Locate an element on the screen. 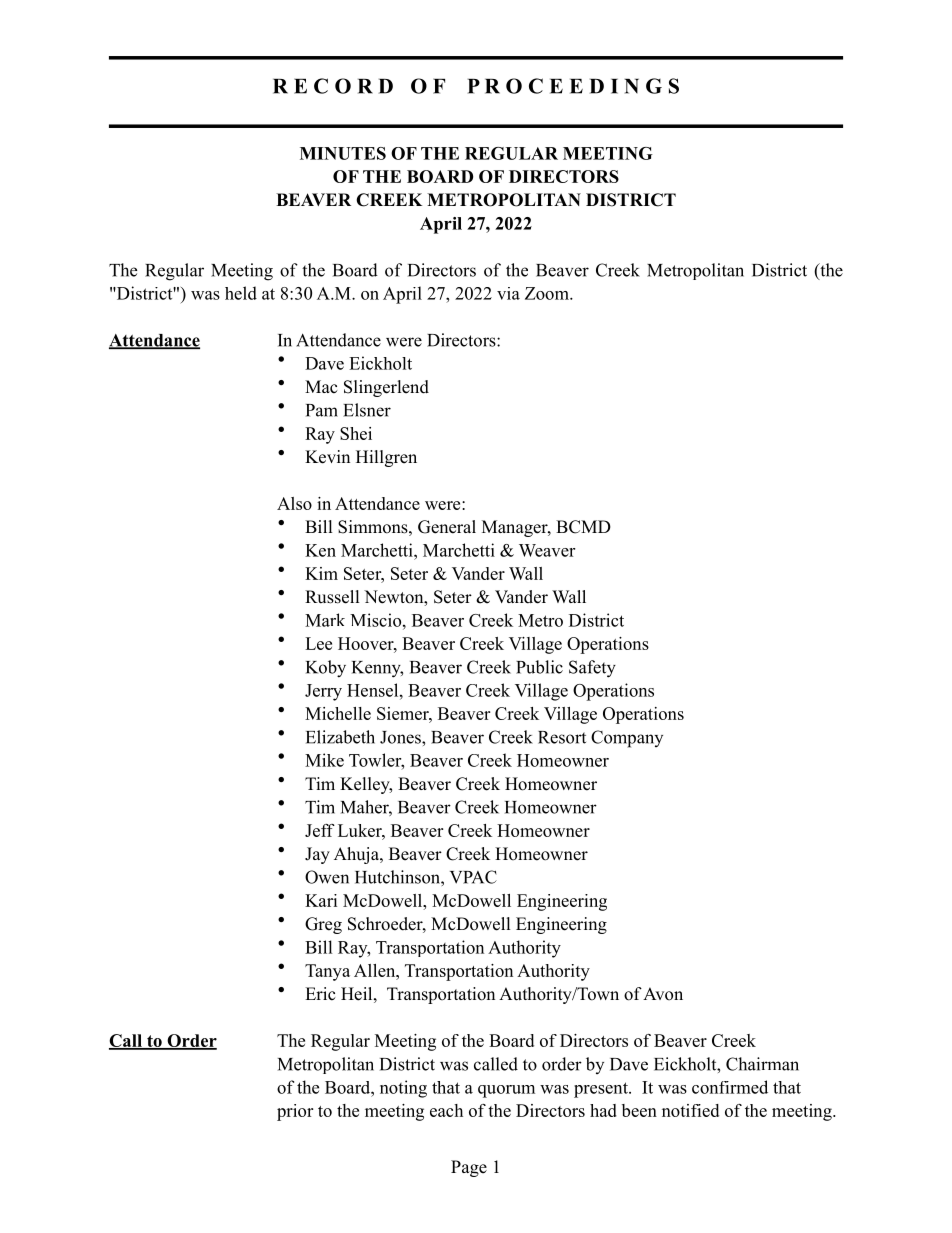 This screenshot has height=1233, width=952. General is located at coordinates (447, 527).
